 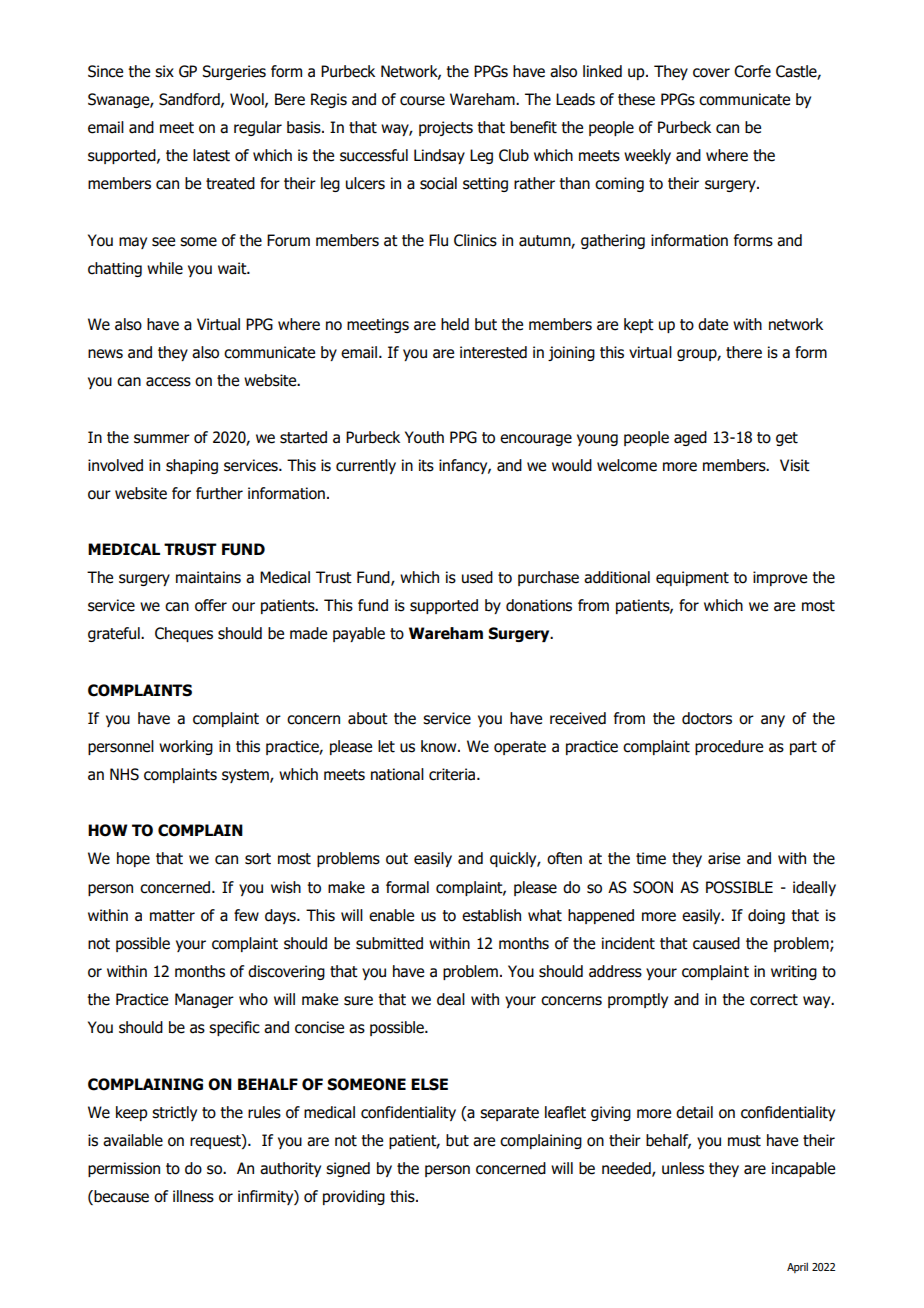 What do you see at coordinates (729, 747) in the screenshot?
I see `procedure` at bounding box center [729, 747].
